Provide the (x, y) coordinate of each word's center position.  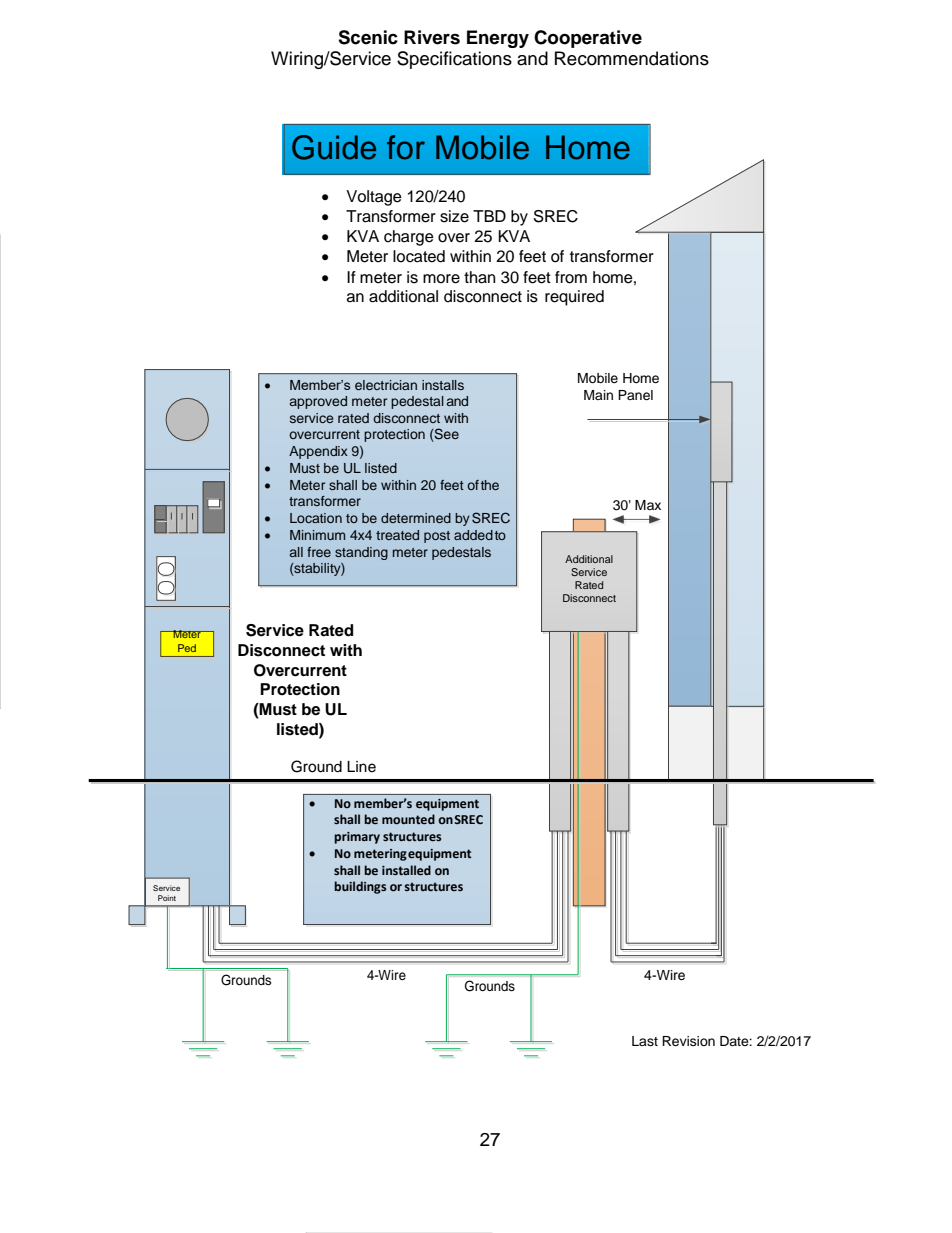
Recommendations (632, 58)
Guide (334, 147)
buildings (360, 887)
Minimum (317, 535)
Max (648, 505)
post (437, 537)
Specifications (454, 60)
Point (167, 898)
